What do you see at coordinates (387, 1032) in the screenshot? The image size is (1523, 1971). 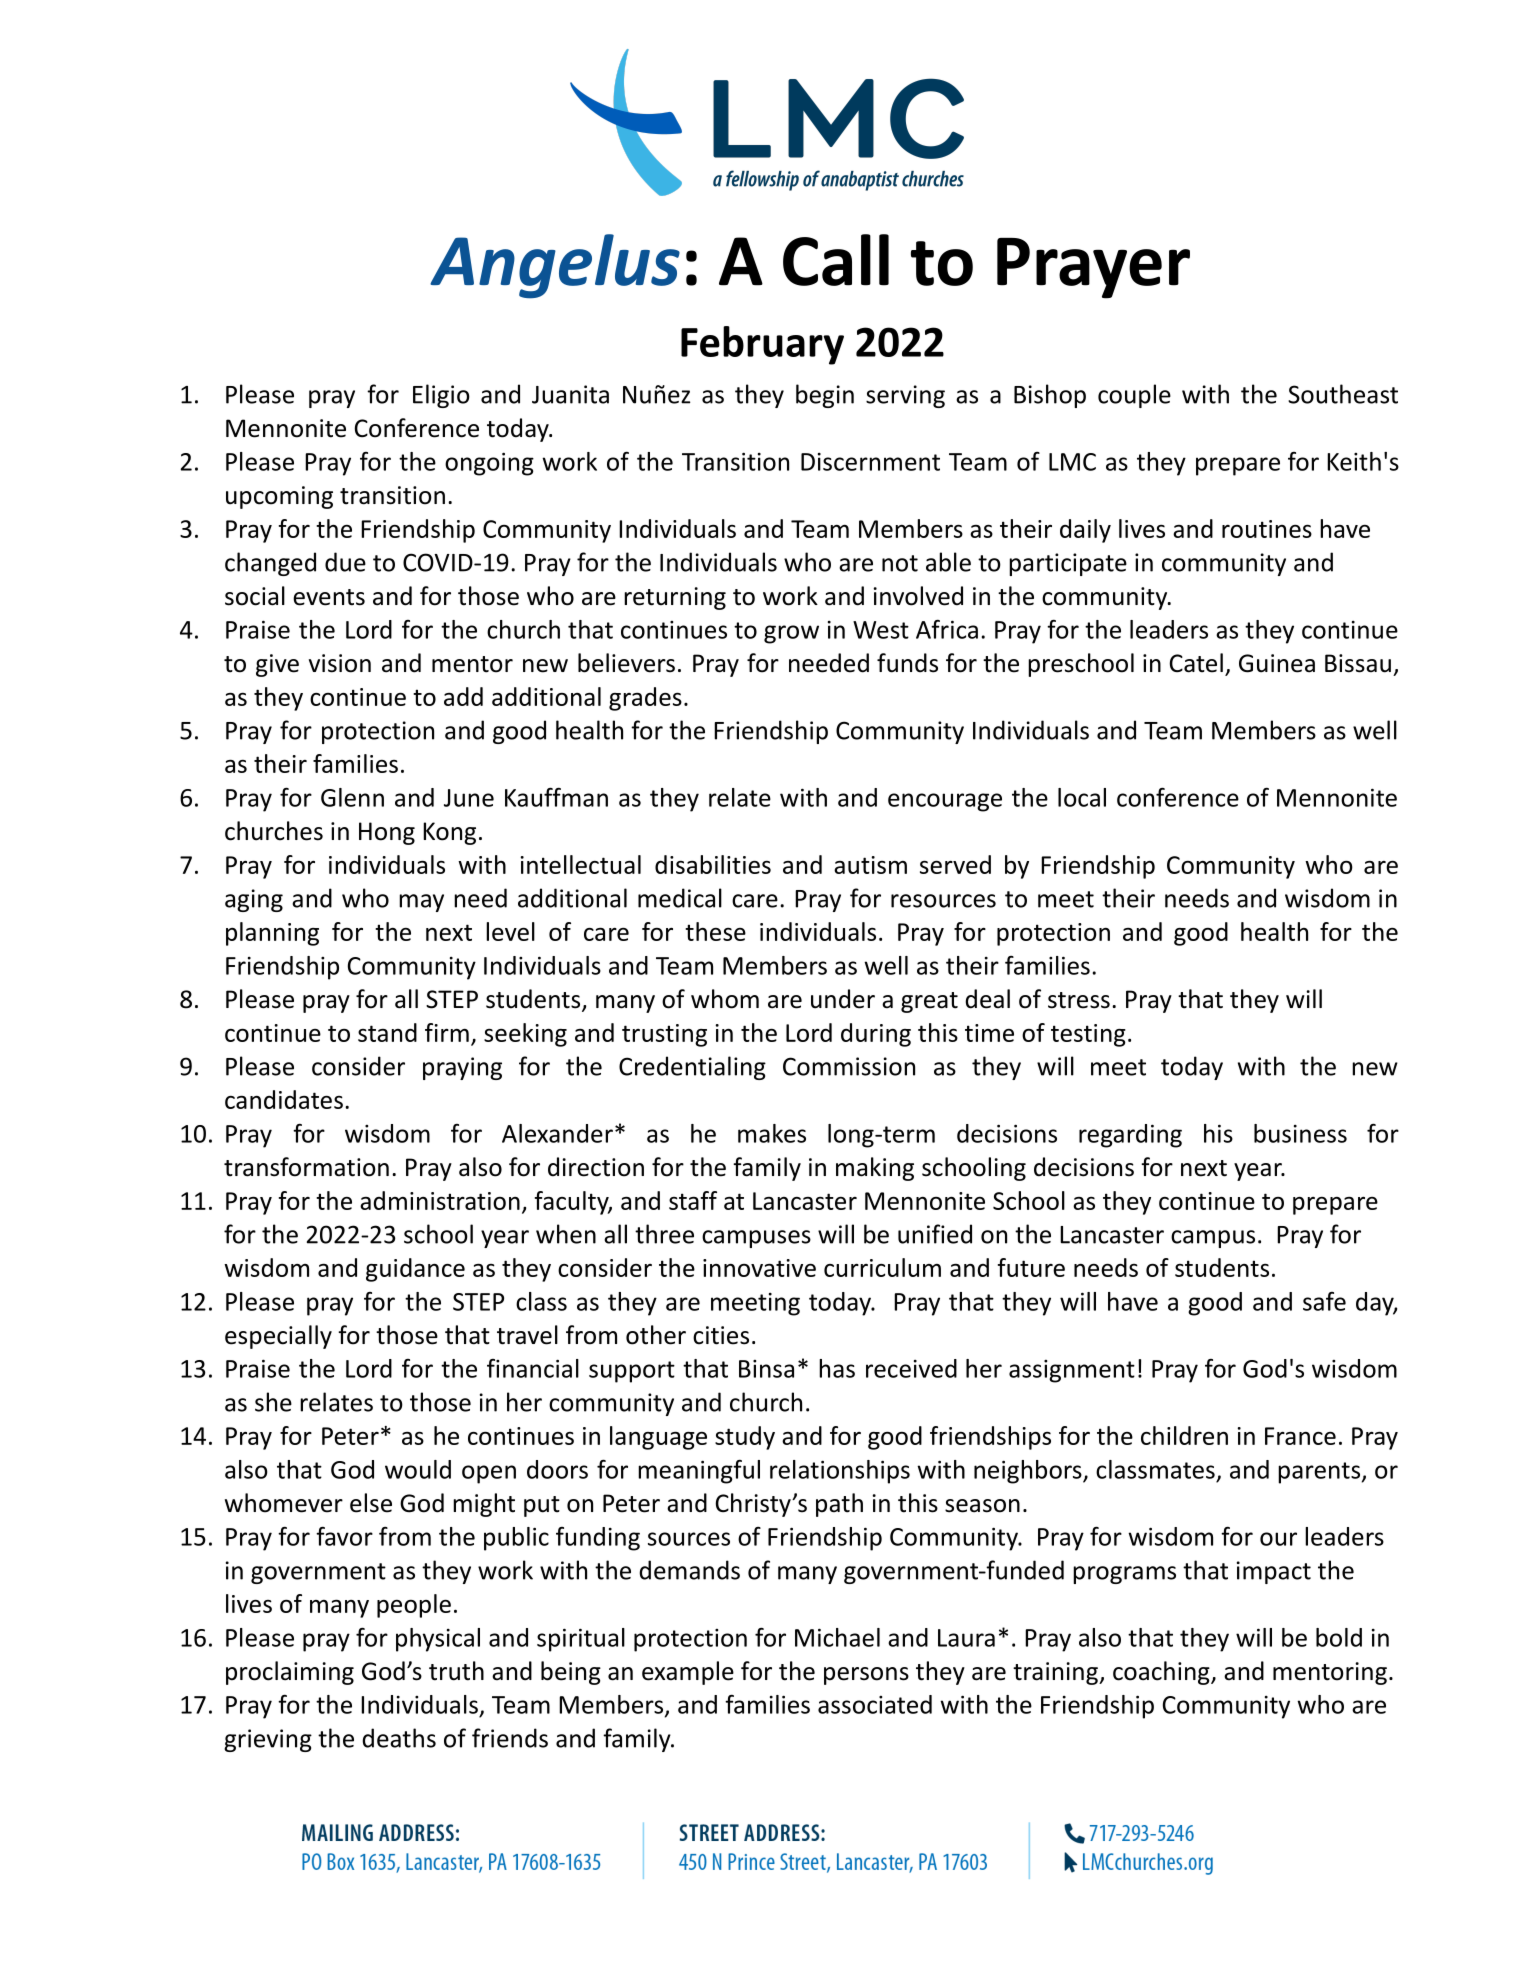 I see `stand` at bounding box center [387, 1032].
